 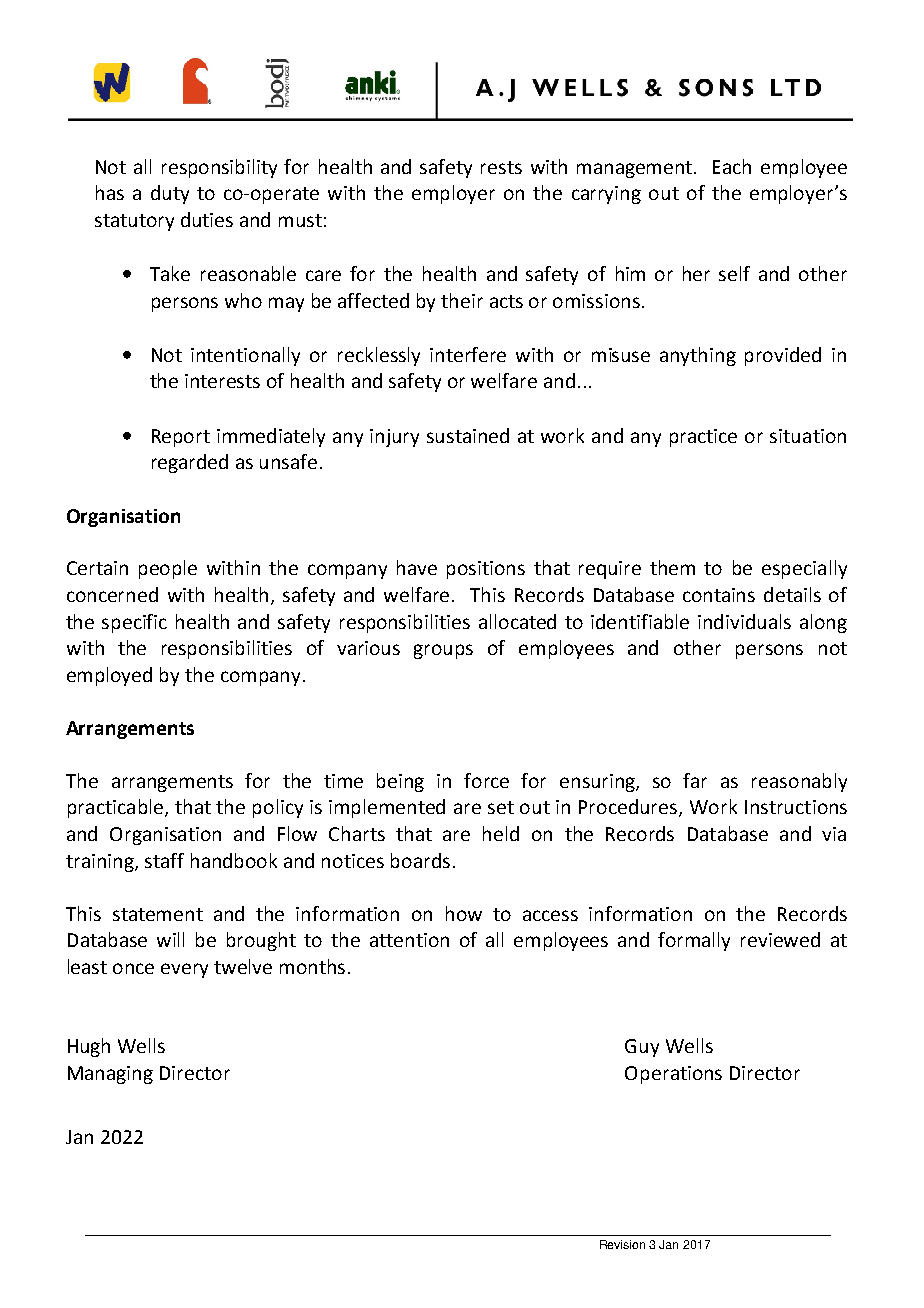 What do you see at coordinates (184, 970) in the screenshot?
I see `every` at bounding box center [184, 970].
